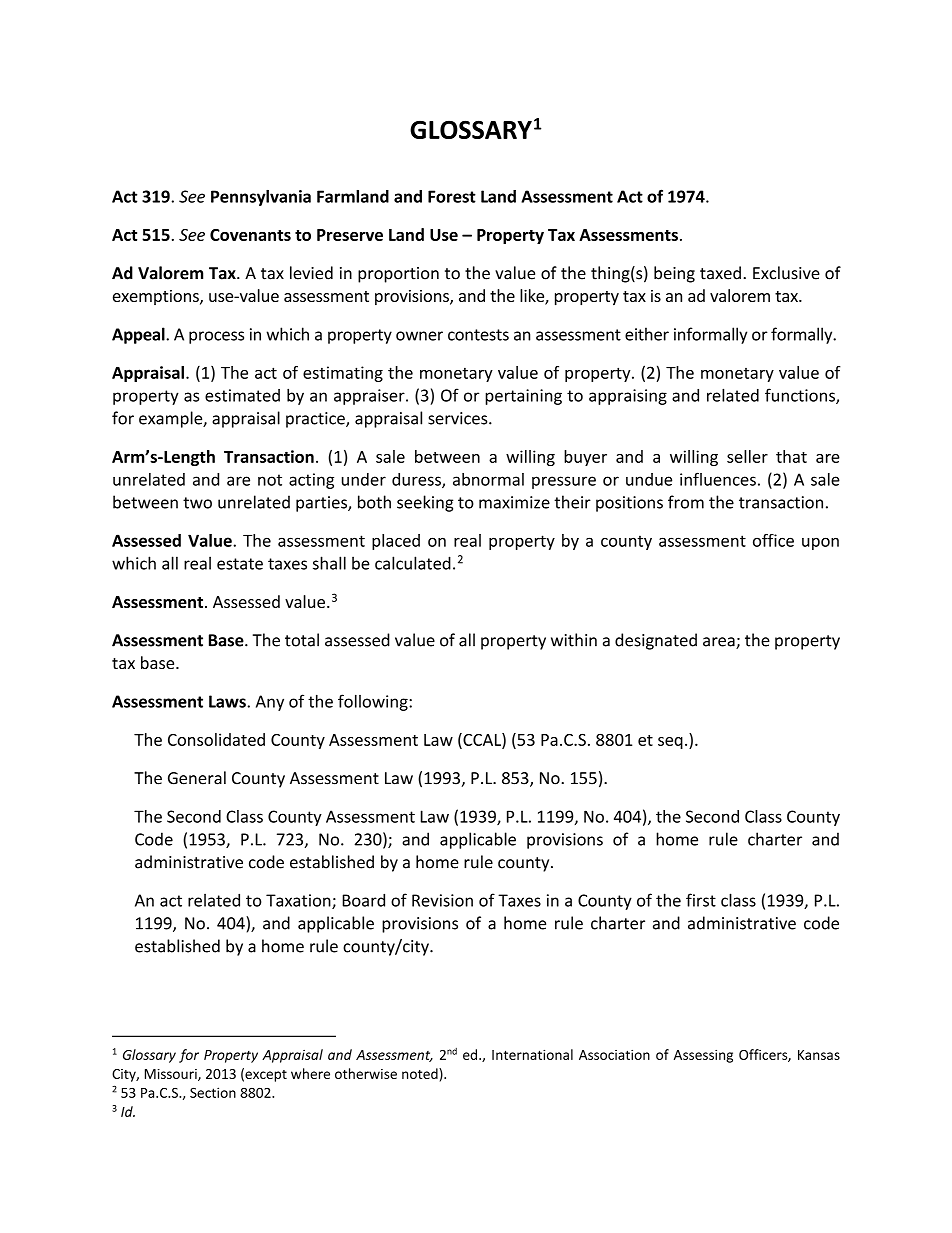 Image resolution: width=952 pixels, height=1233 pixels. What do you see at coordinates (452, 196) in the screenshot?
I see `Forest` at bounding box center [452, 196].
